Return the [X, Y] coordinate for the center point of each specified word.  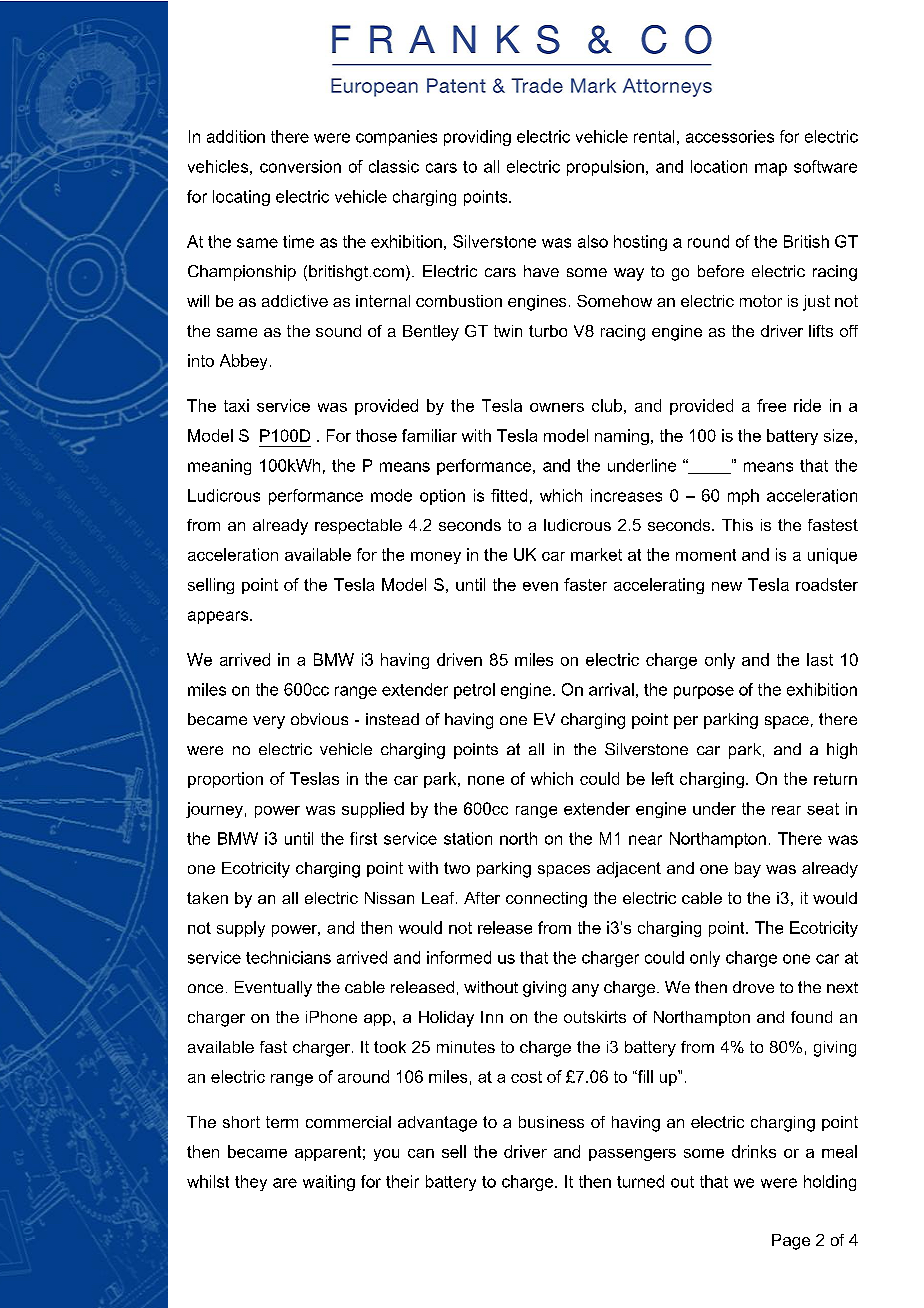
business [551, 1122]
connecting [546, 900]
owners [557, 407]
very [269, 722]
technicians [288, 957]
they [251, 1183]
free [771, 405]
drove [753, 987]
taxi [236, 405]
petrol [474, 691]
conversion [300, 166]
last [820, 659]
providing [477, 138]
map [771, 169]
